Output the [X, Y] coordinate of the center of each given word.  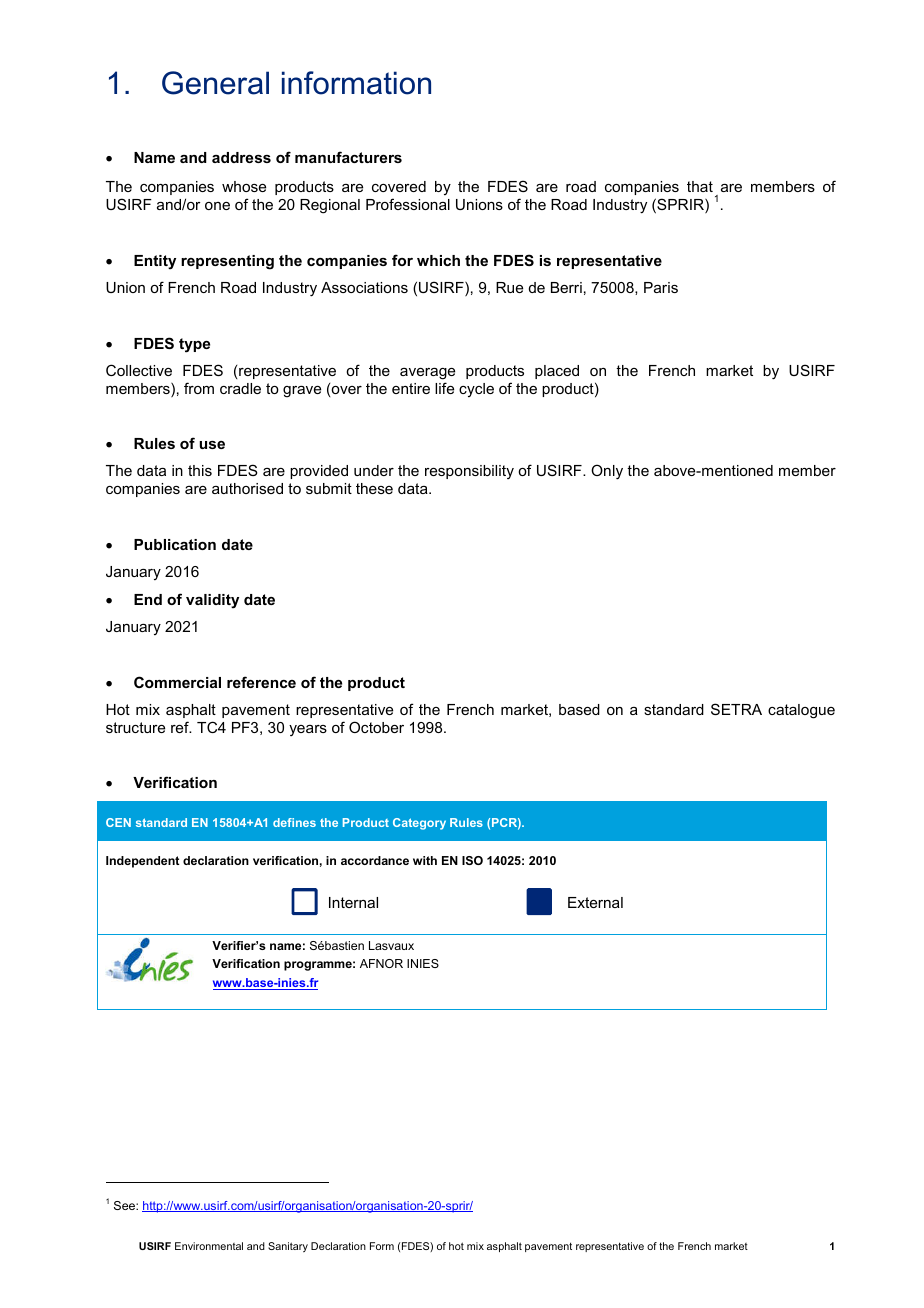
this [200, 470]
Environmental [209, 1246]
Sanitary [288, 1247]
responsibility [469, 472]
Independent [142, 862]
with [425, 860]
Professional [408, 204]
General [215, 83]
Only [607, 472]
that [700, 186]
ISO [472, 860]
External [595, 902]
